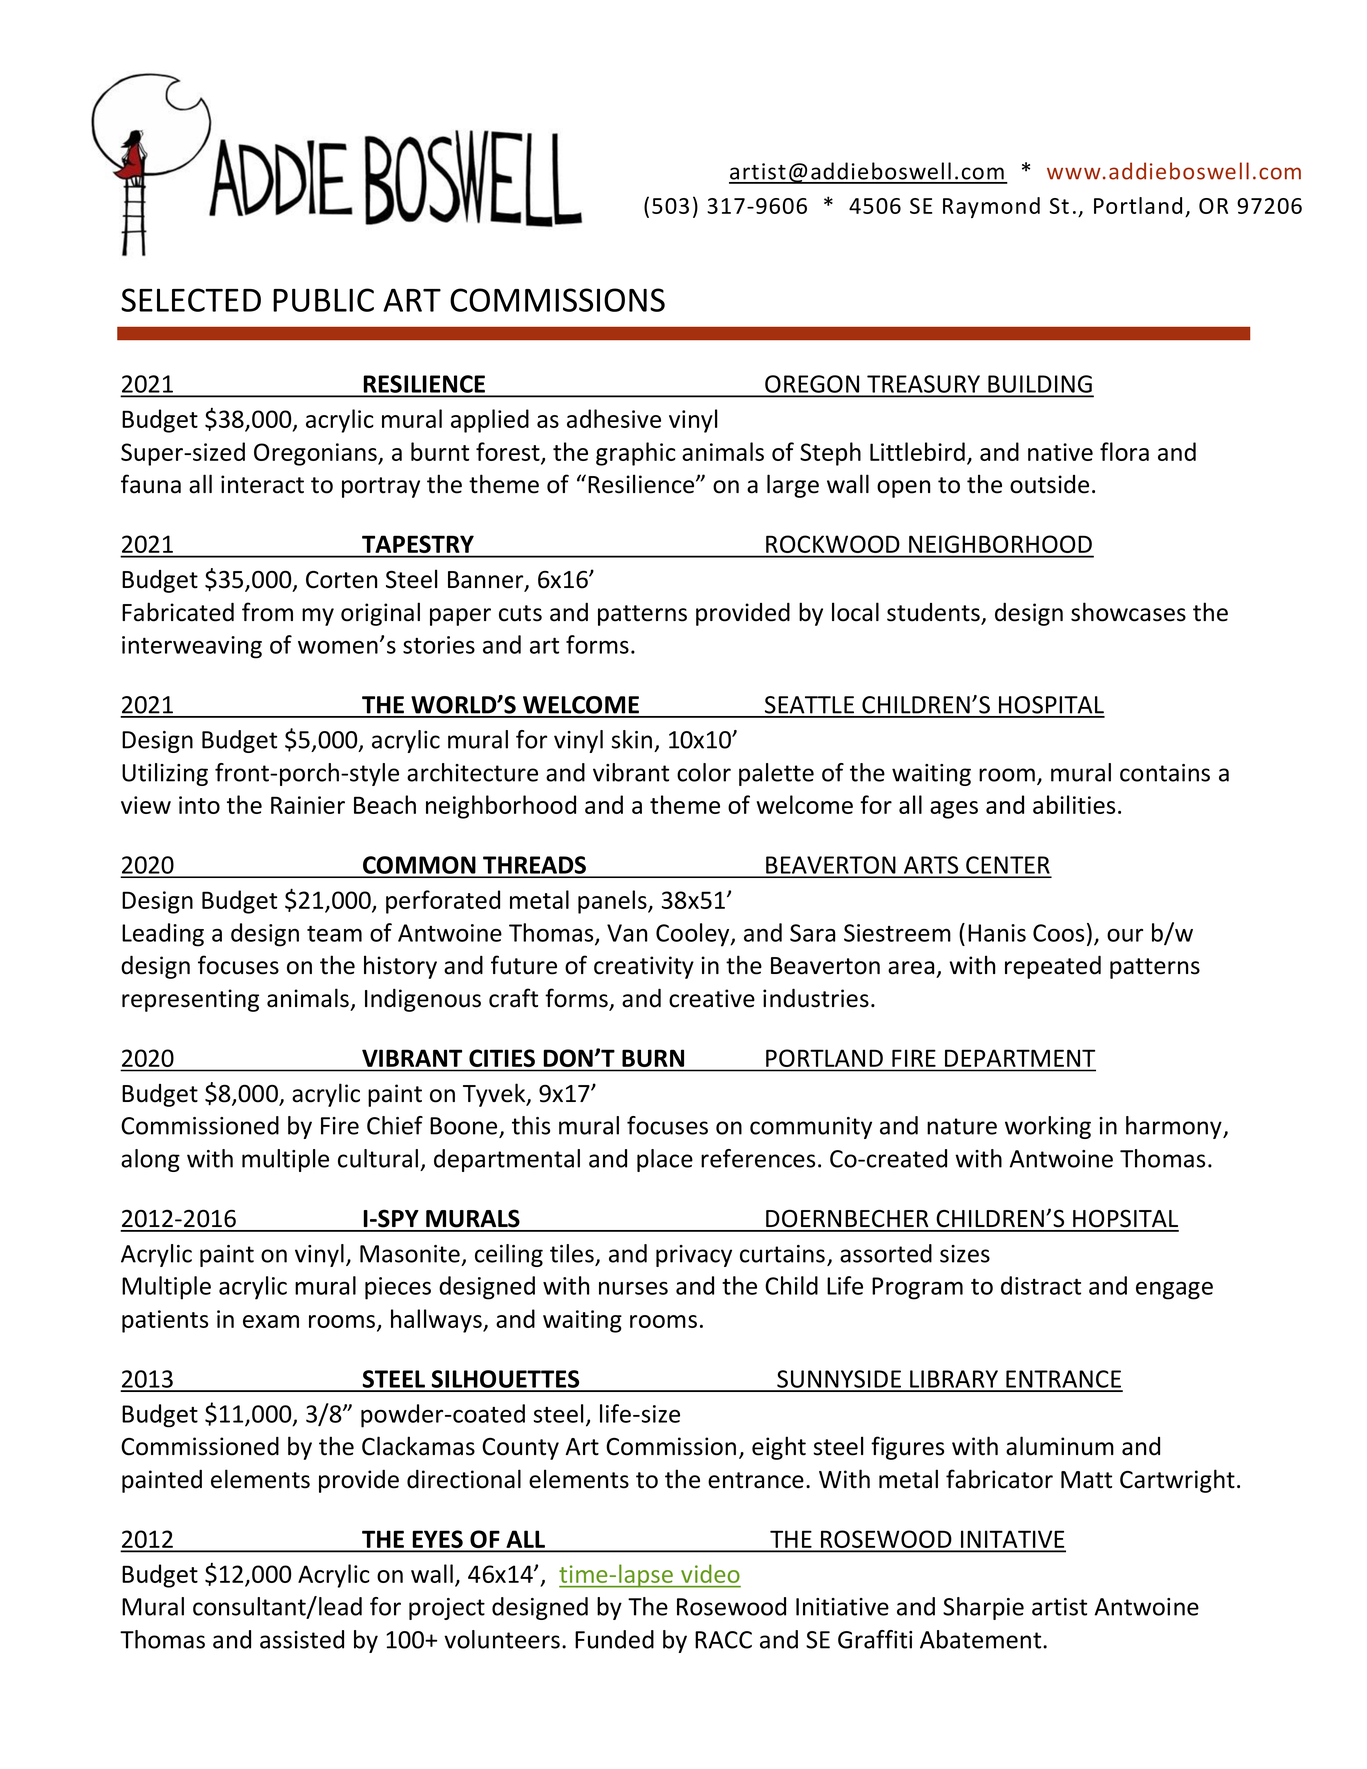 Image resolution: width=1367 pixels, height=1769 pixels. What do you see at coordinates (192, 647) in the page?
I see `interweaving` at bounding box center [192, 647].
